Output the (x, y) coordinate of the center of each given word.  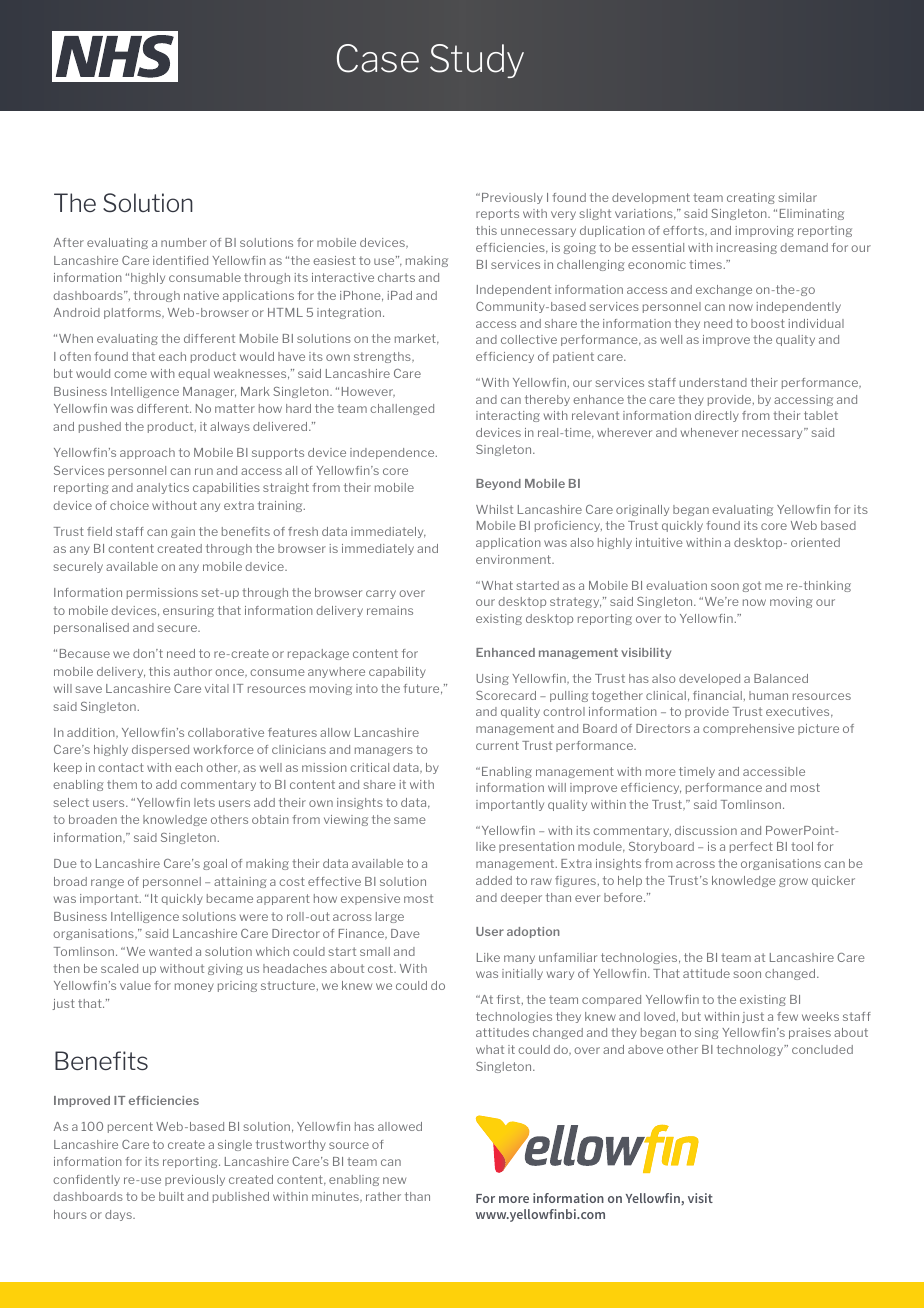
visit (700, 1198)
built (171, 1196)
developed (709, 679)
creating (751, 198)
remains (390, 610)
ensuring (188, 611)
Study (477, 61)
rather (383, 1196)
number (184, 242)
